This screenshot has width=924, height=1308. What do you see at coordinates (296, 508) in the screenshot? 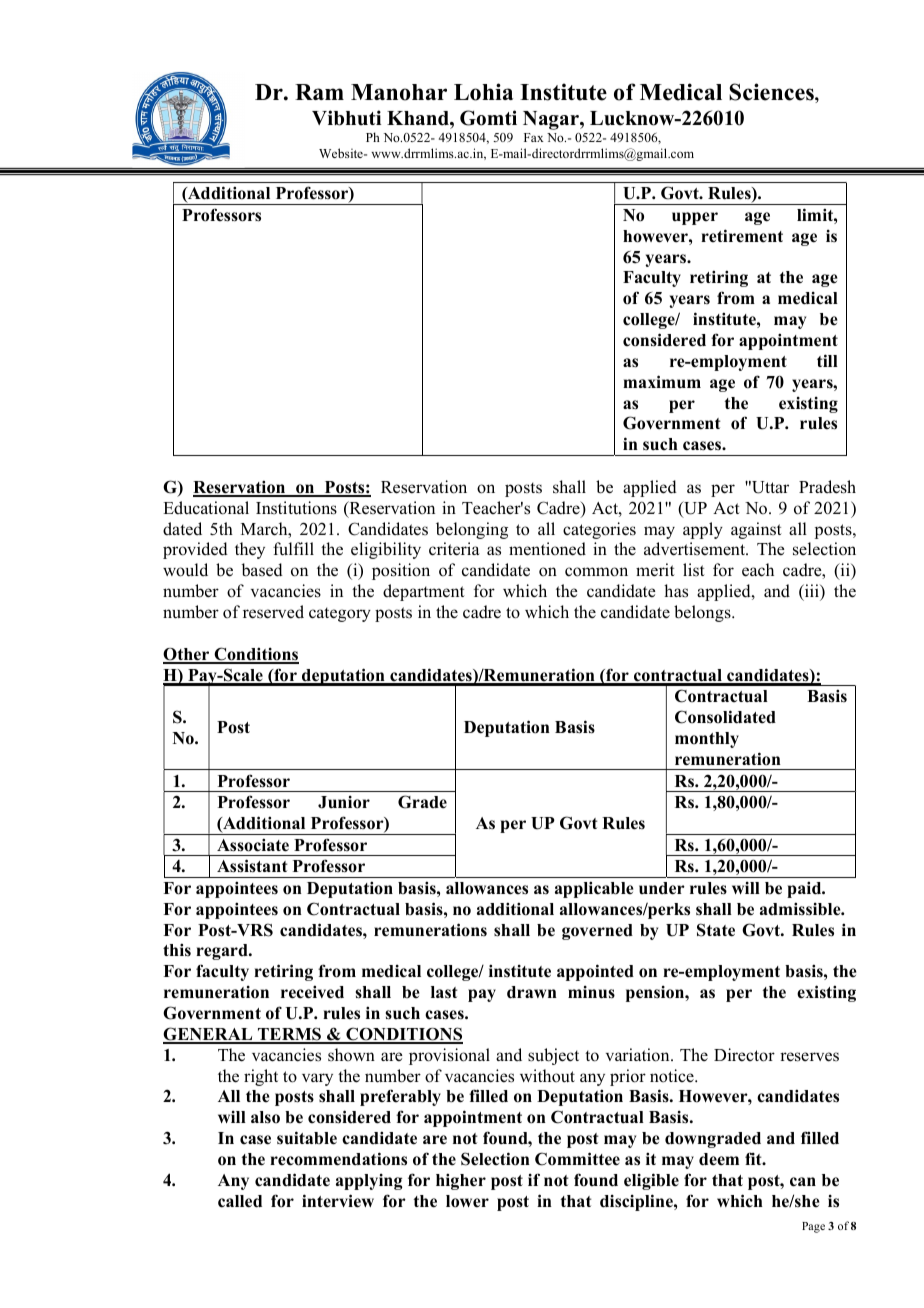
I see `Institutions` at bounding box center [296, 508].
